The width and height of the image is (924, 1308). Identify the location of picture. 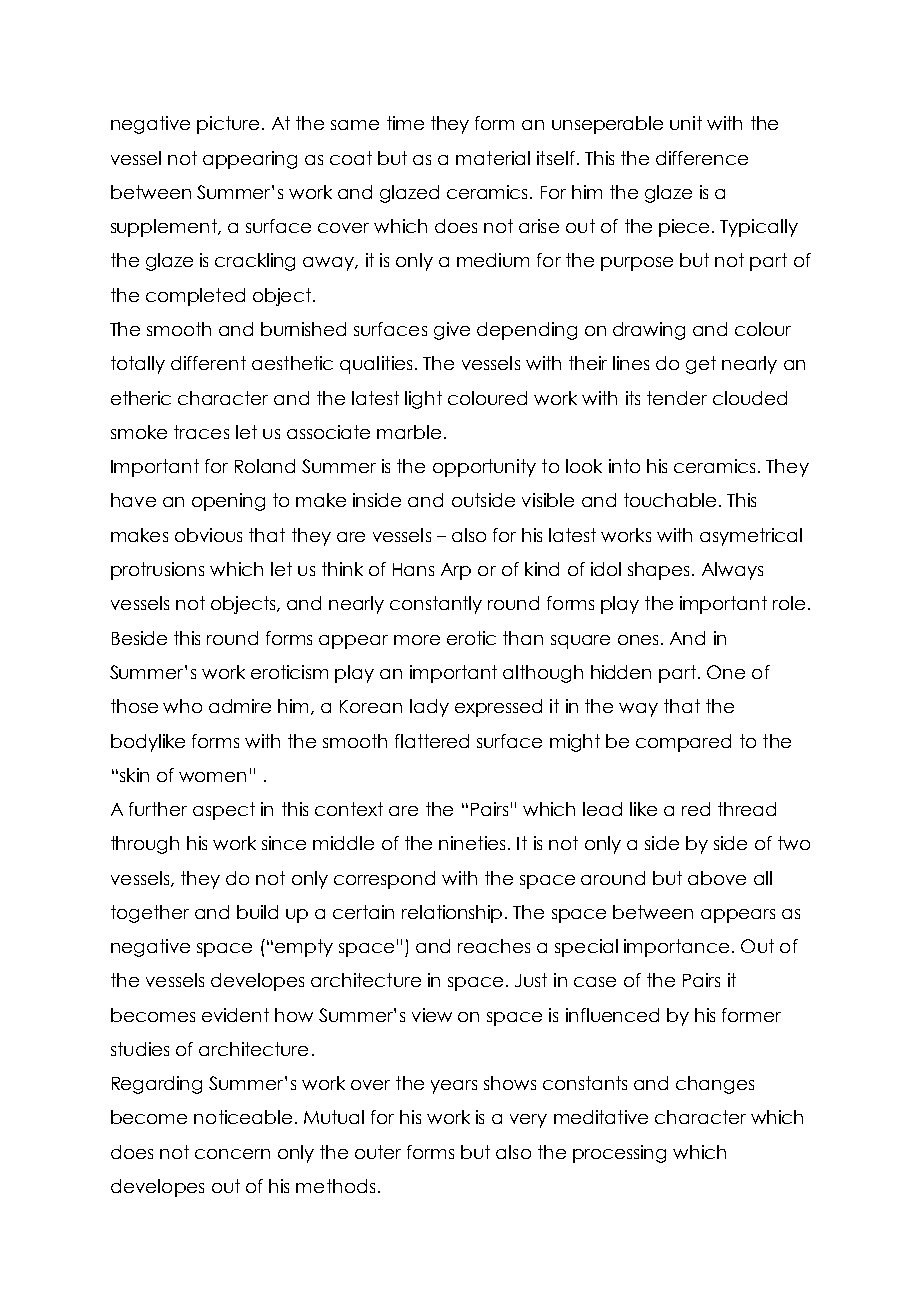
(228, 125).
